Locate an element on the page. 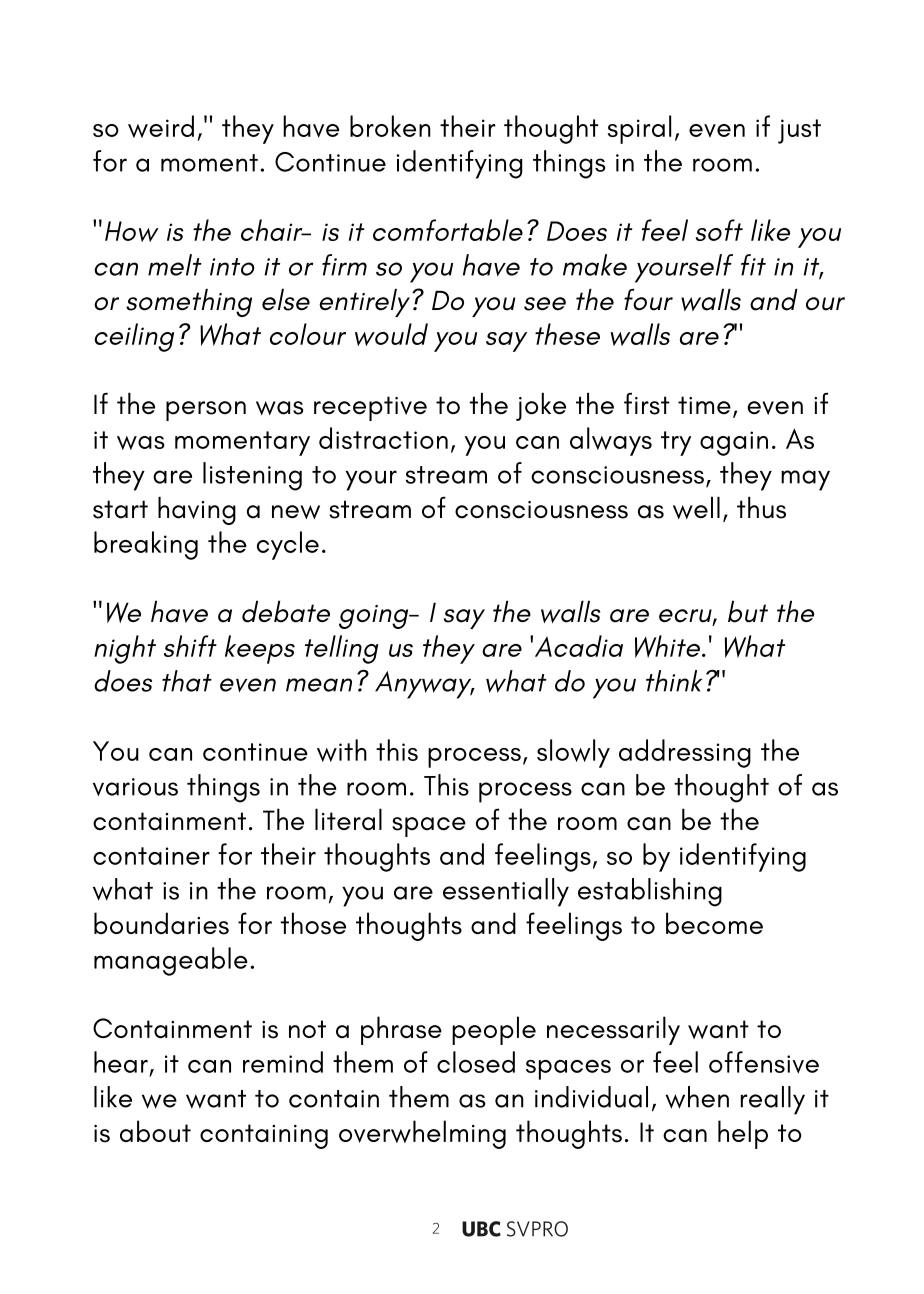 The height and width of the page is (1294, 924). about is located at coordinates (155, 1131).
